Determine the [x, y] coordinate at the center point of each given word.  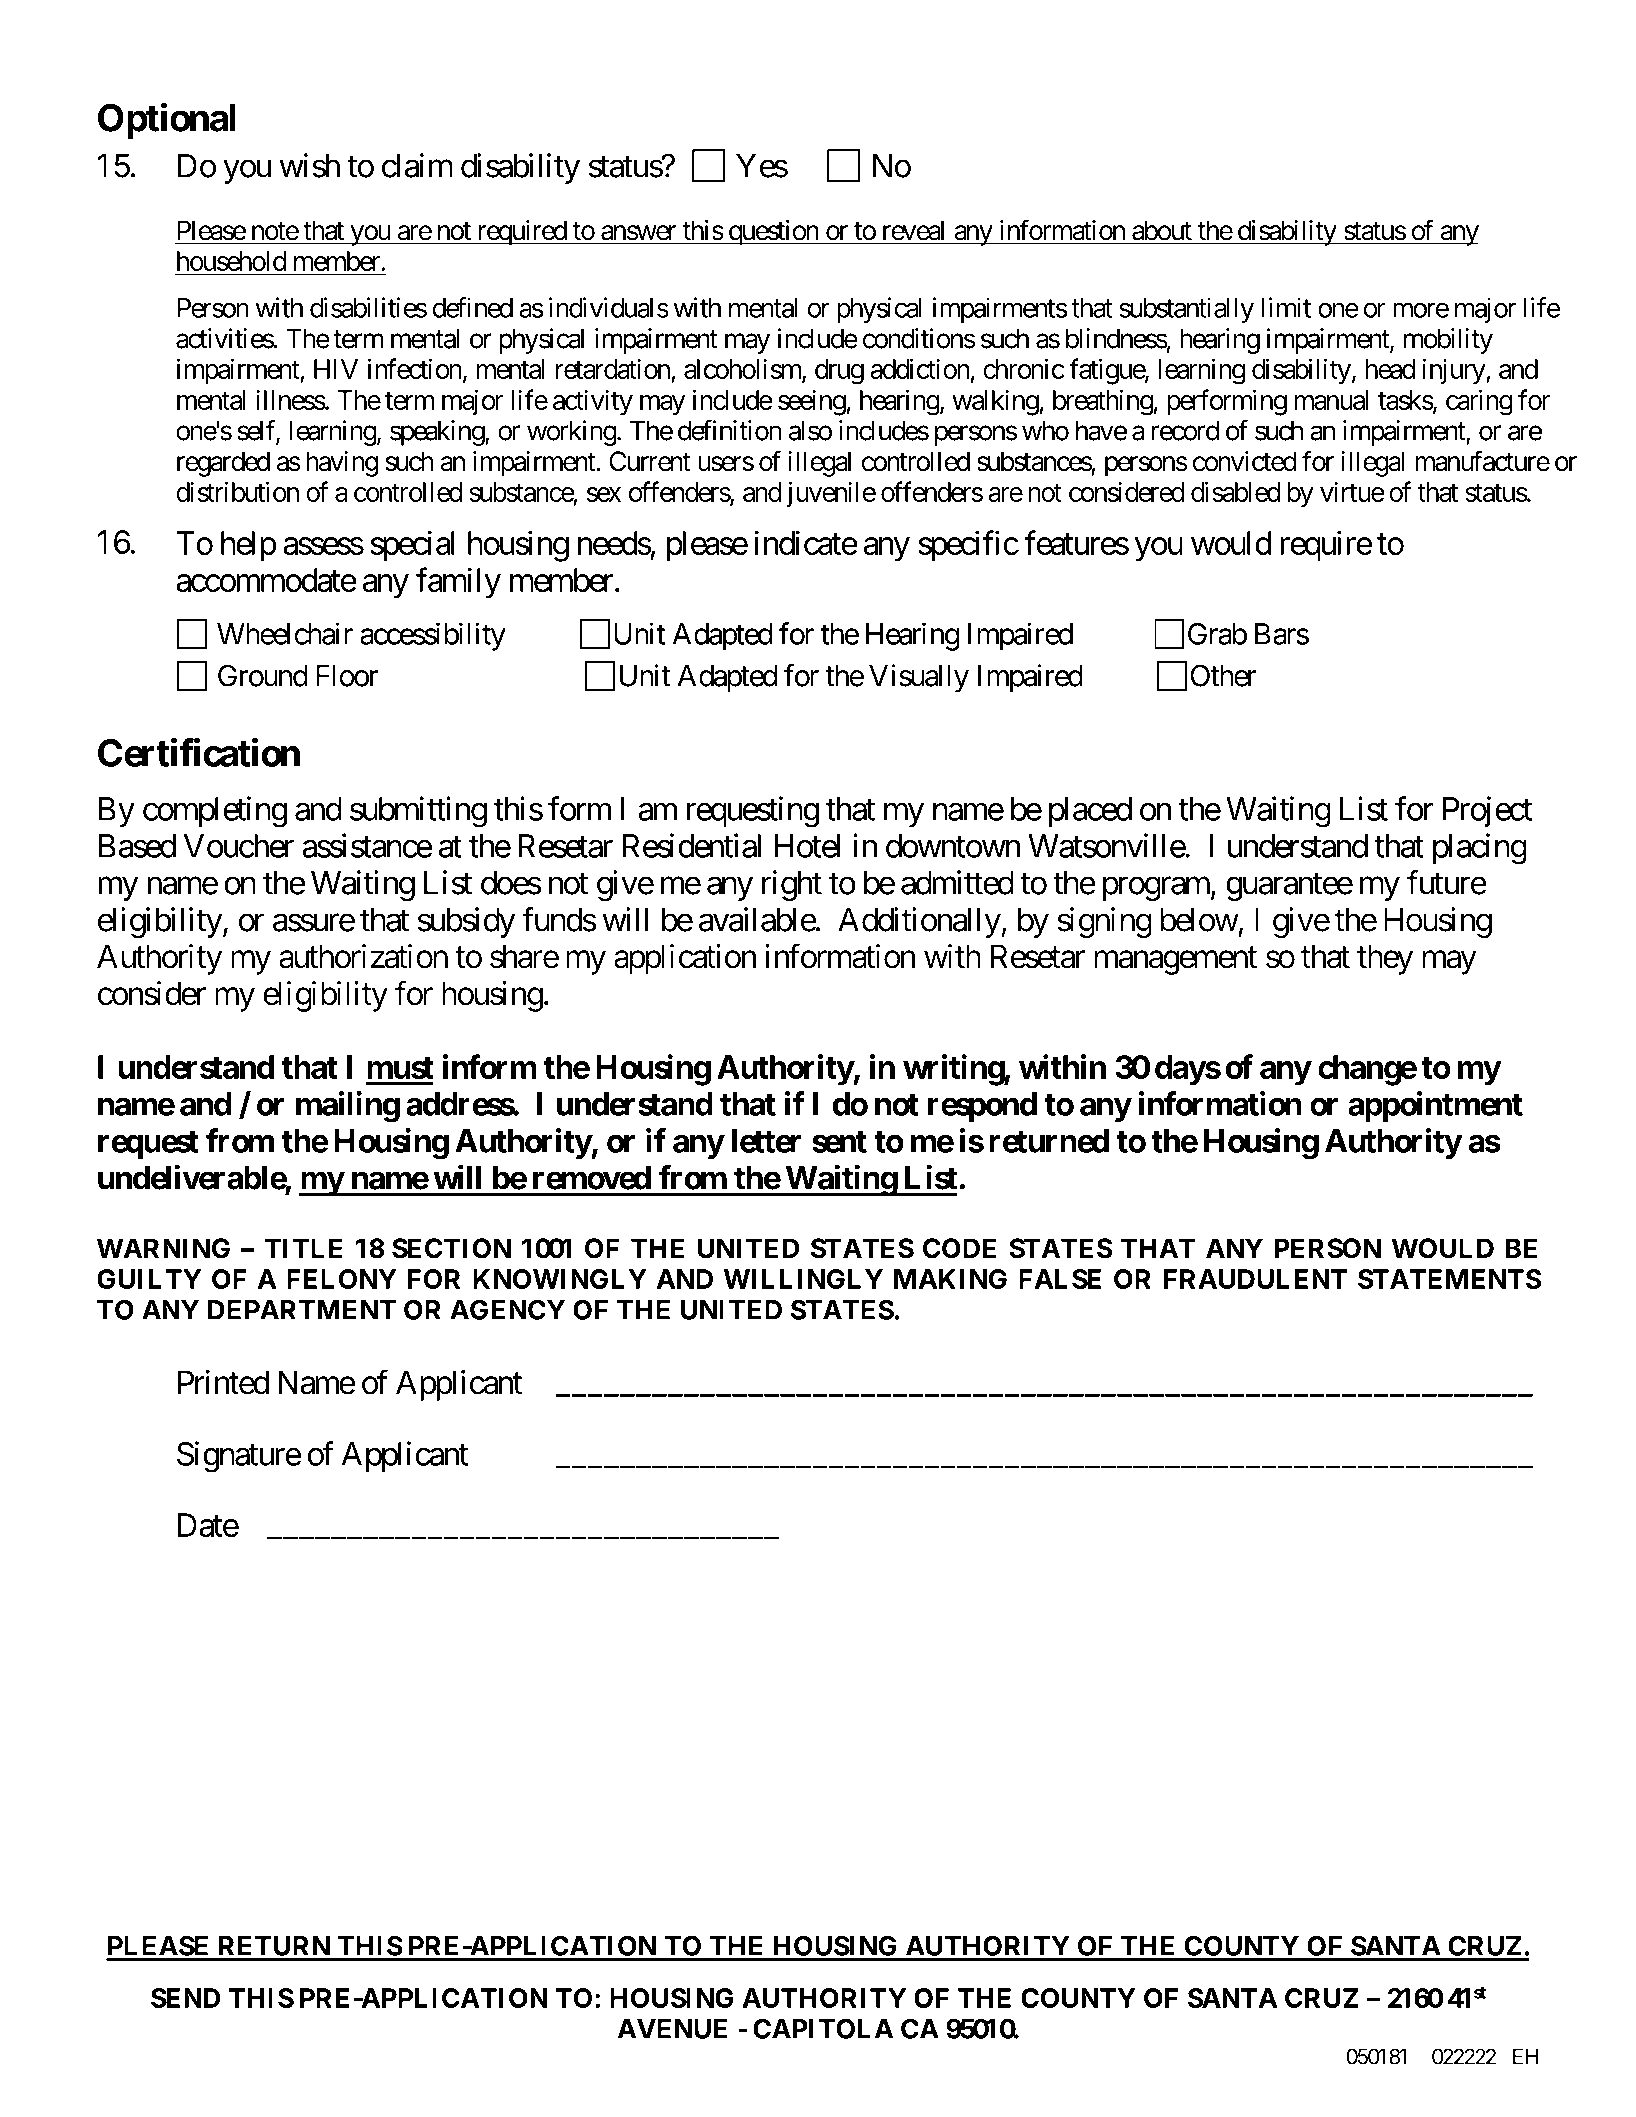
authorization [363, 956]
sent [839, 1142]
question [773, 233]
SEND [185, 1998]
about [1162, 230]
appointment [1435, 1106]
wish [310, 165]
